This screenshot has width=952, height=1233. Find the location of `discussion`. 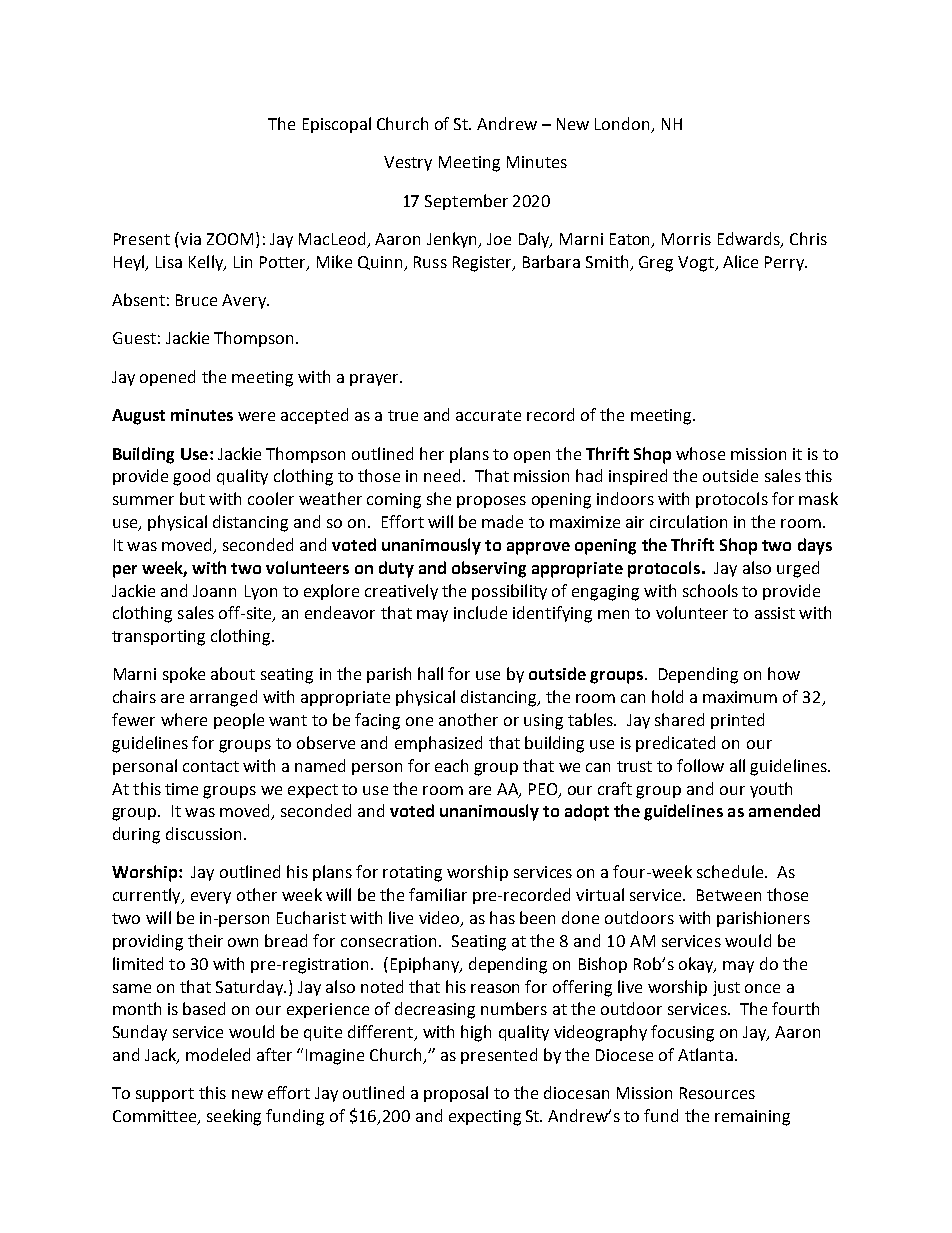

discussion is located at coordinates (203, 833).
